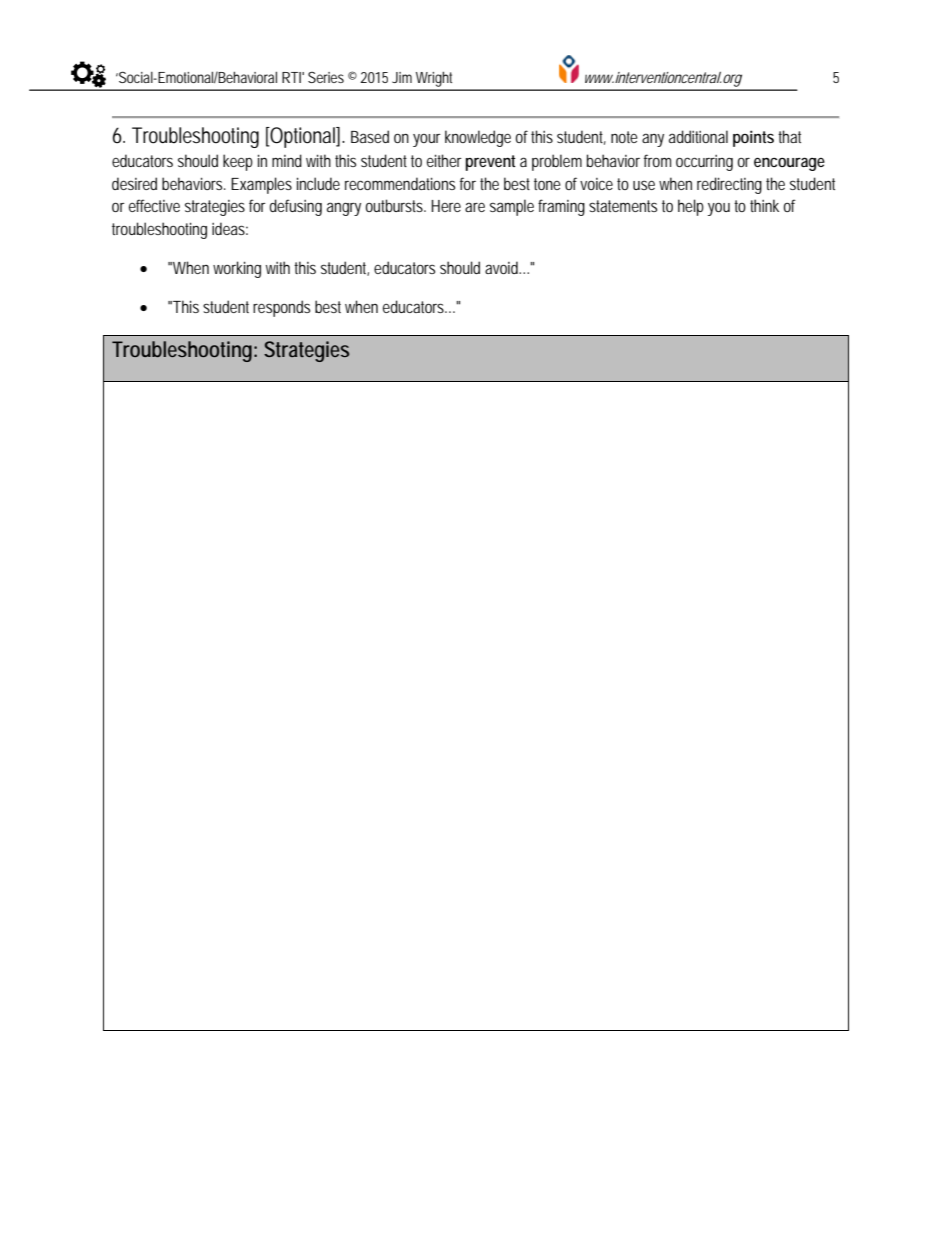  What do you see at coordinates (753, 138) in the screenshot?
I see `points` at bounding box center [753, 138].
